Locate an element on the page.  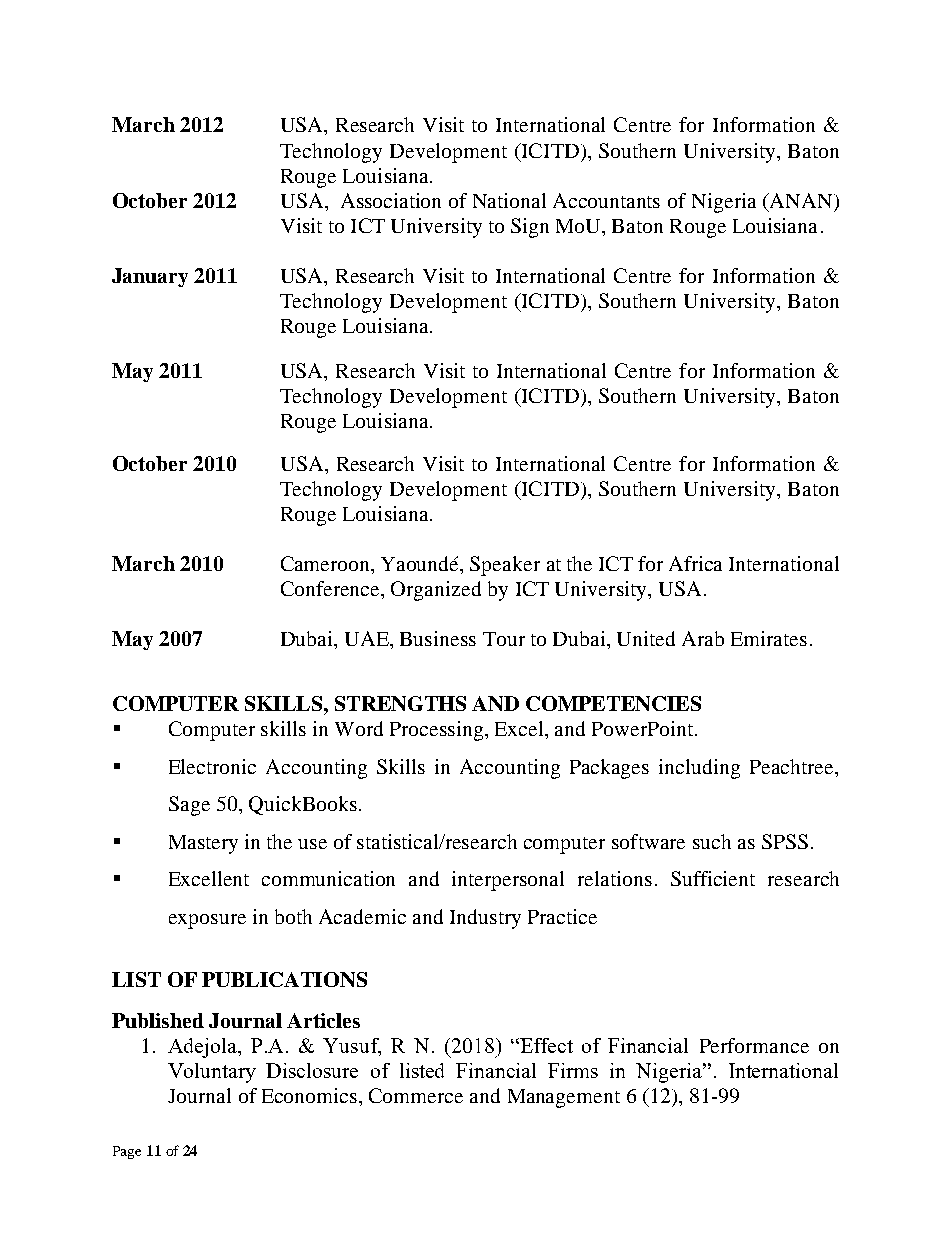
Voluntary is located at coordinates (212, 1073).
